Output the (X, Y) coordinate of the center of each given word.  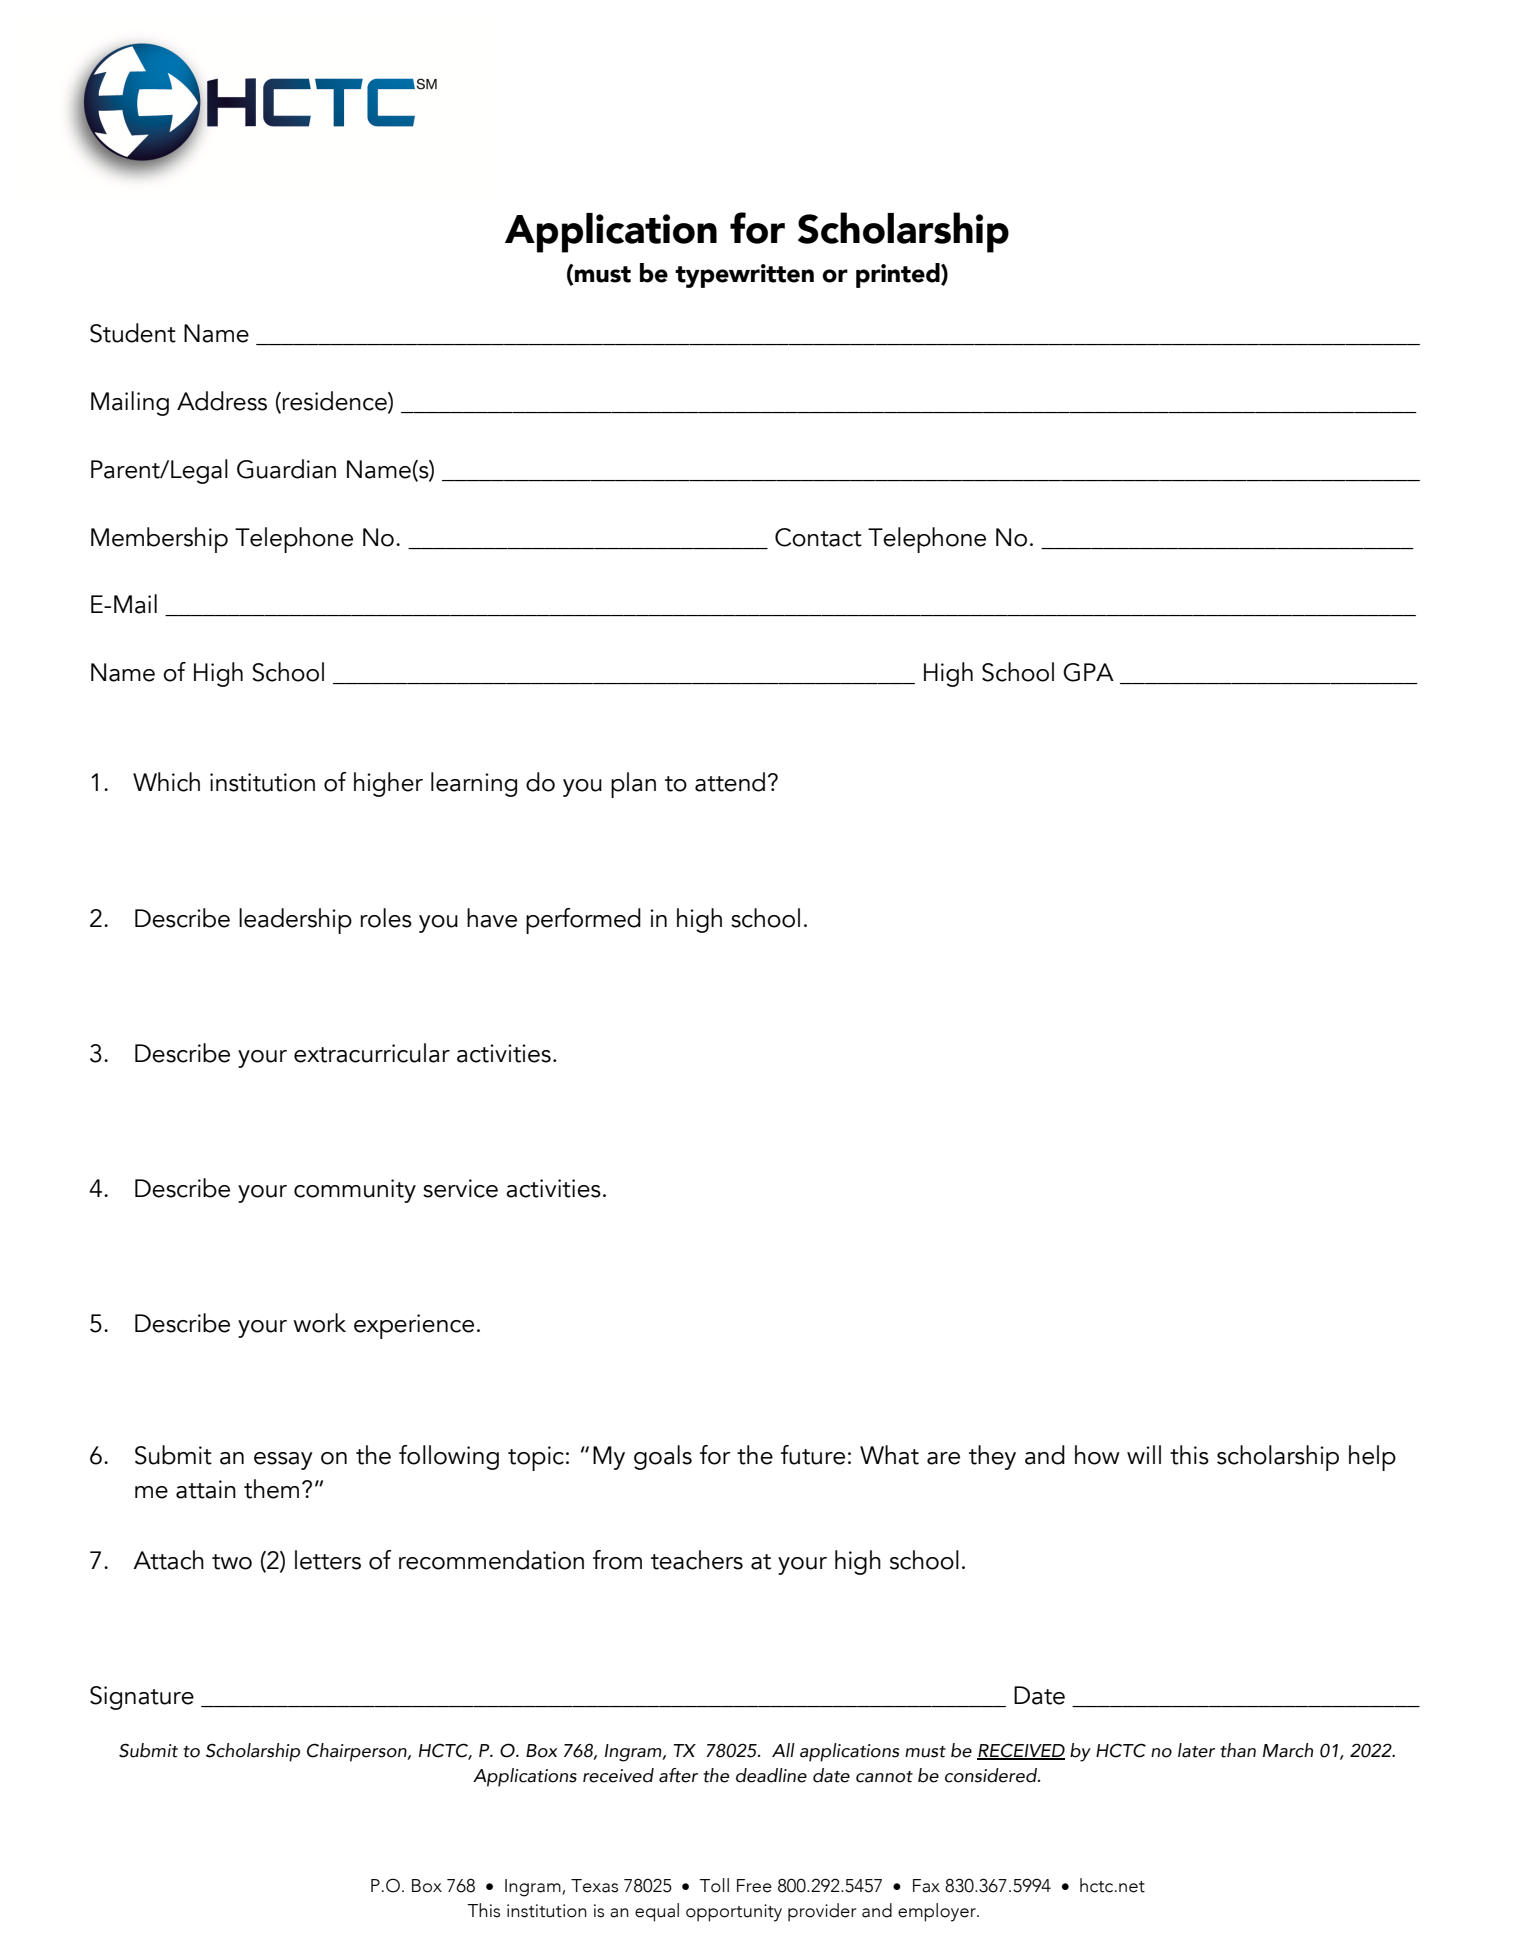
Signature (142, 1698)
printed (899, 275)
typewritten (744, 276)
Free (754, 1886)
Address (222, 401)
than (1238, 1750)
